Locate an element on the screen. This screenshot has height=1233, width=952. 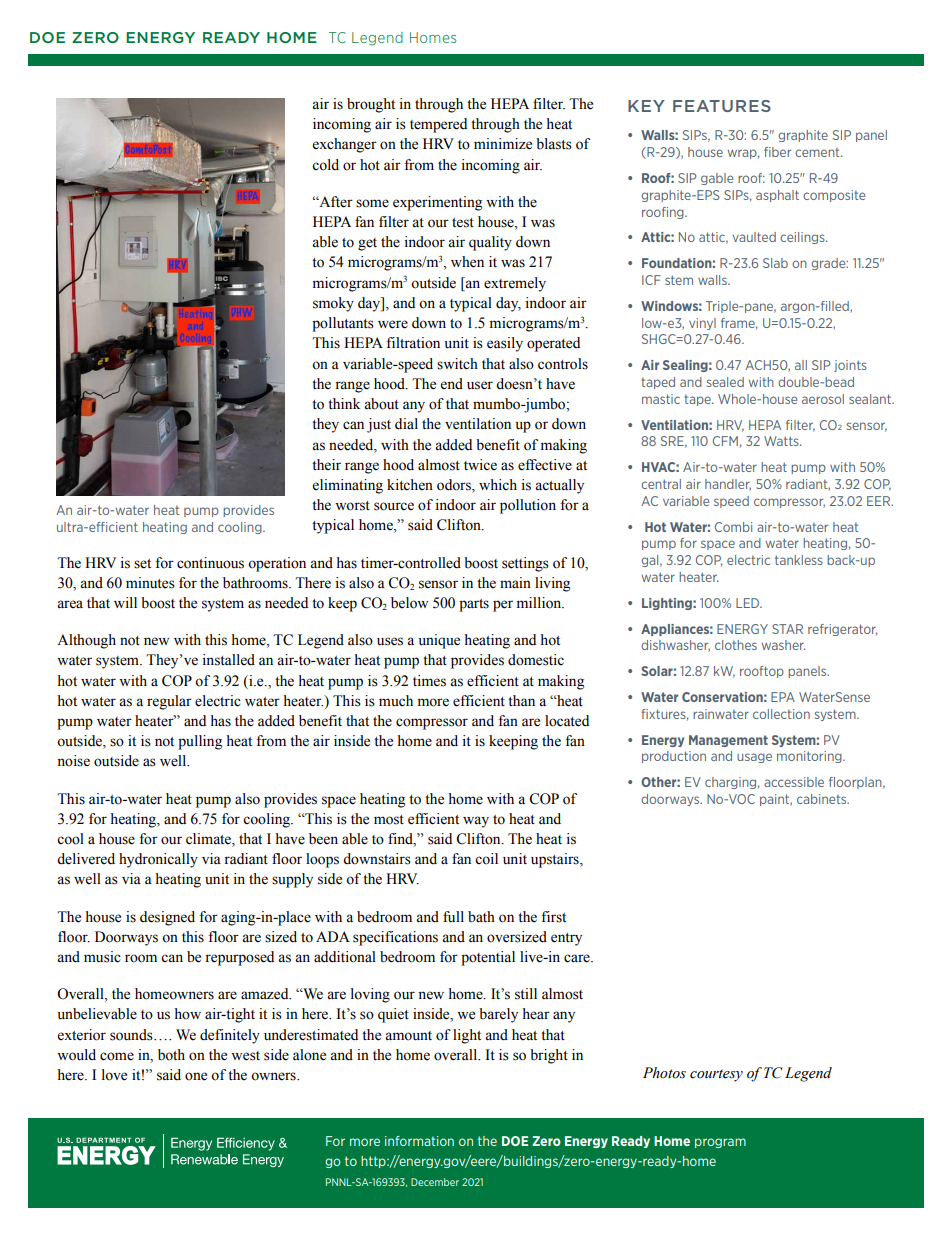
pulling is located at coordinates (200, 742).
